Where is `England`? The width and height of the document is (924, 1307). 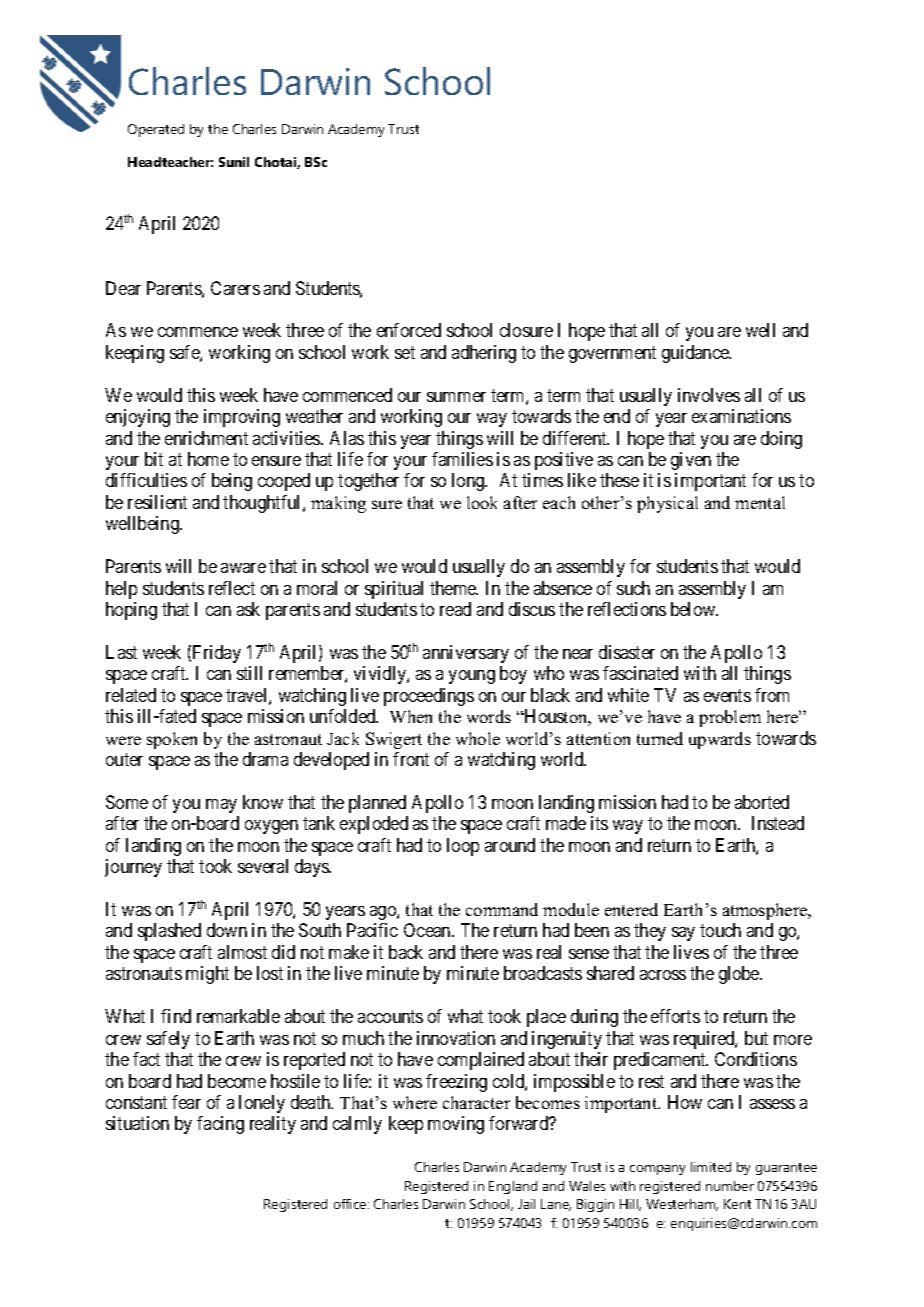 England is located at coordinates (513, 1187).
